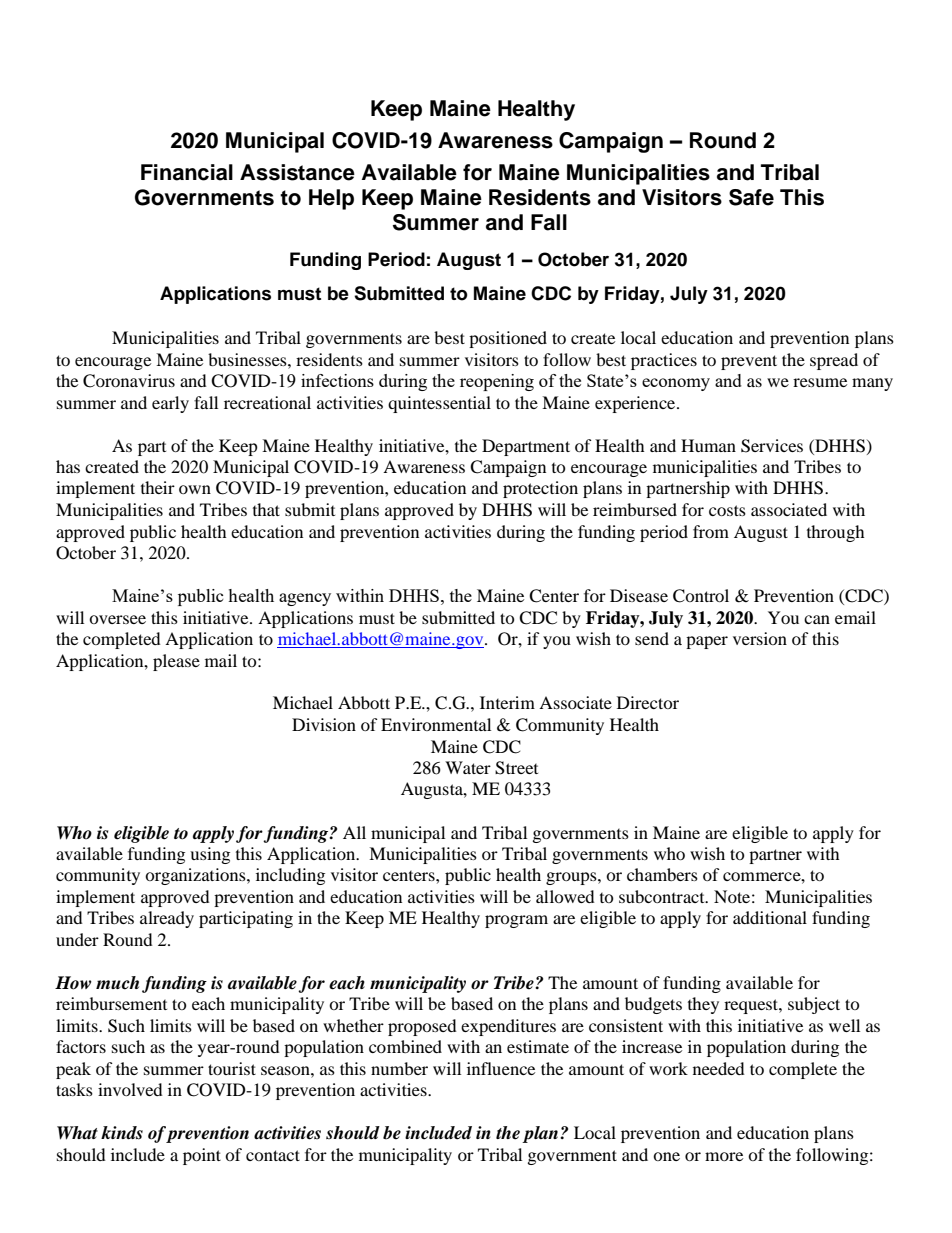 Image resolution: width=952 pixels, height=1233 pixels. I want to click on Financial, so click(187, 172).
